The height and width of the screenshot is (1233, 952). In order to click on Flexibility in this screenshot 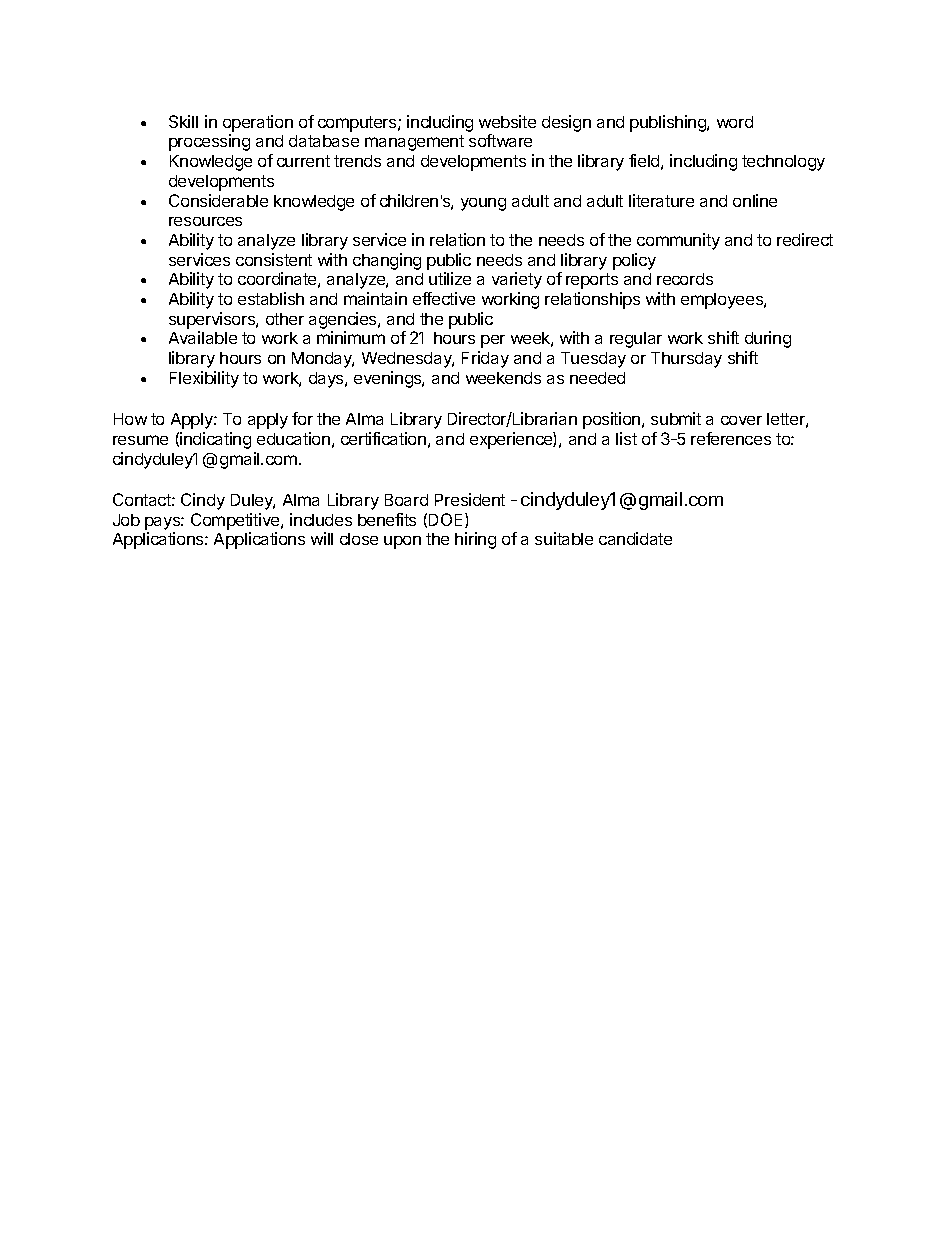, I will do `click(204, 379)`.
